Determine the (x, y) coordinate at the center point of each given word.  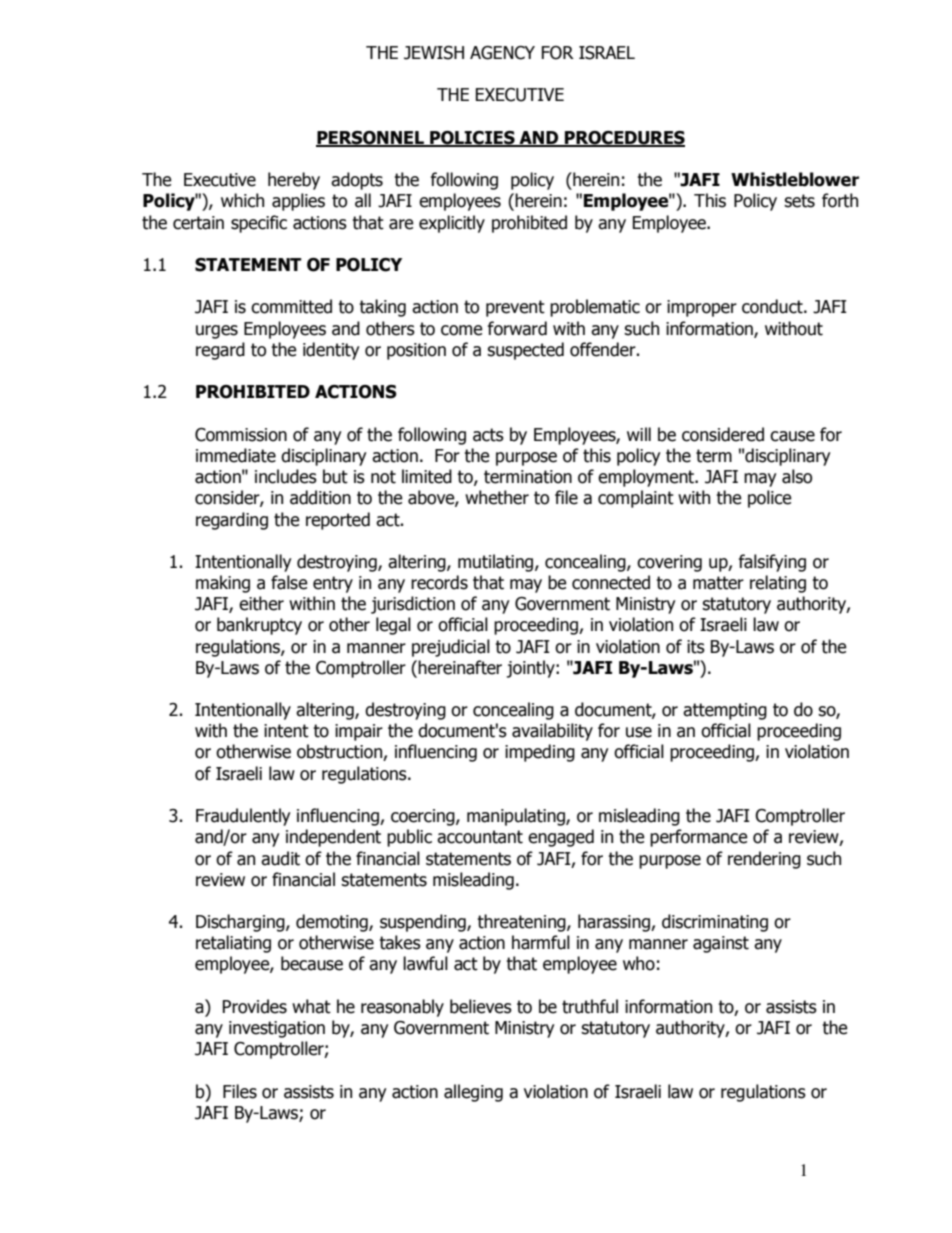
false (289, 582)
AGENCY (502, 53)
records (439, 582)
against (721, 944)
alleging (473, 1093)
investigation (277, 1029)
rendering (764, 860)
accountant (480, 837)
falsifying (772, 563)
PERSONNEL (371, 139)
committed (291, 306)
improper (702, 308)
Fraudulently (243, 817)
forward (517, 328)
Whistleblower (795, 179)
